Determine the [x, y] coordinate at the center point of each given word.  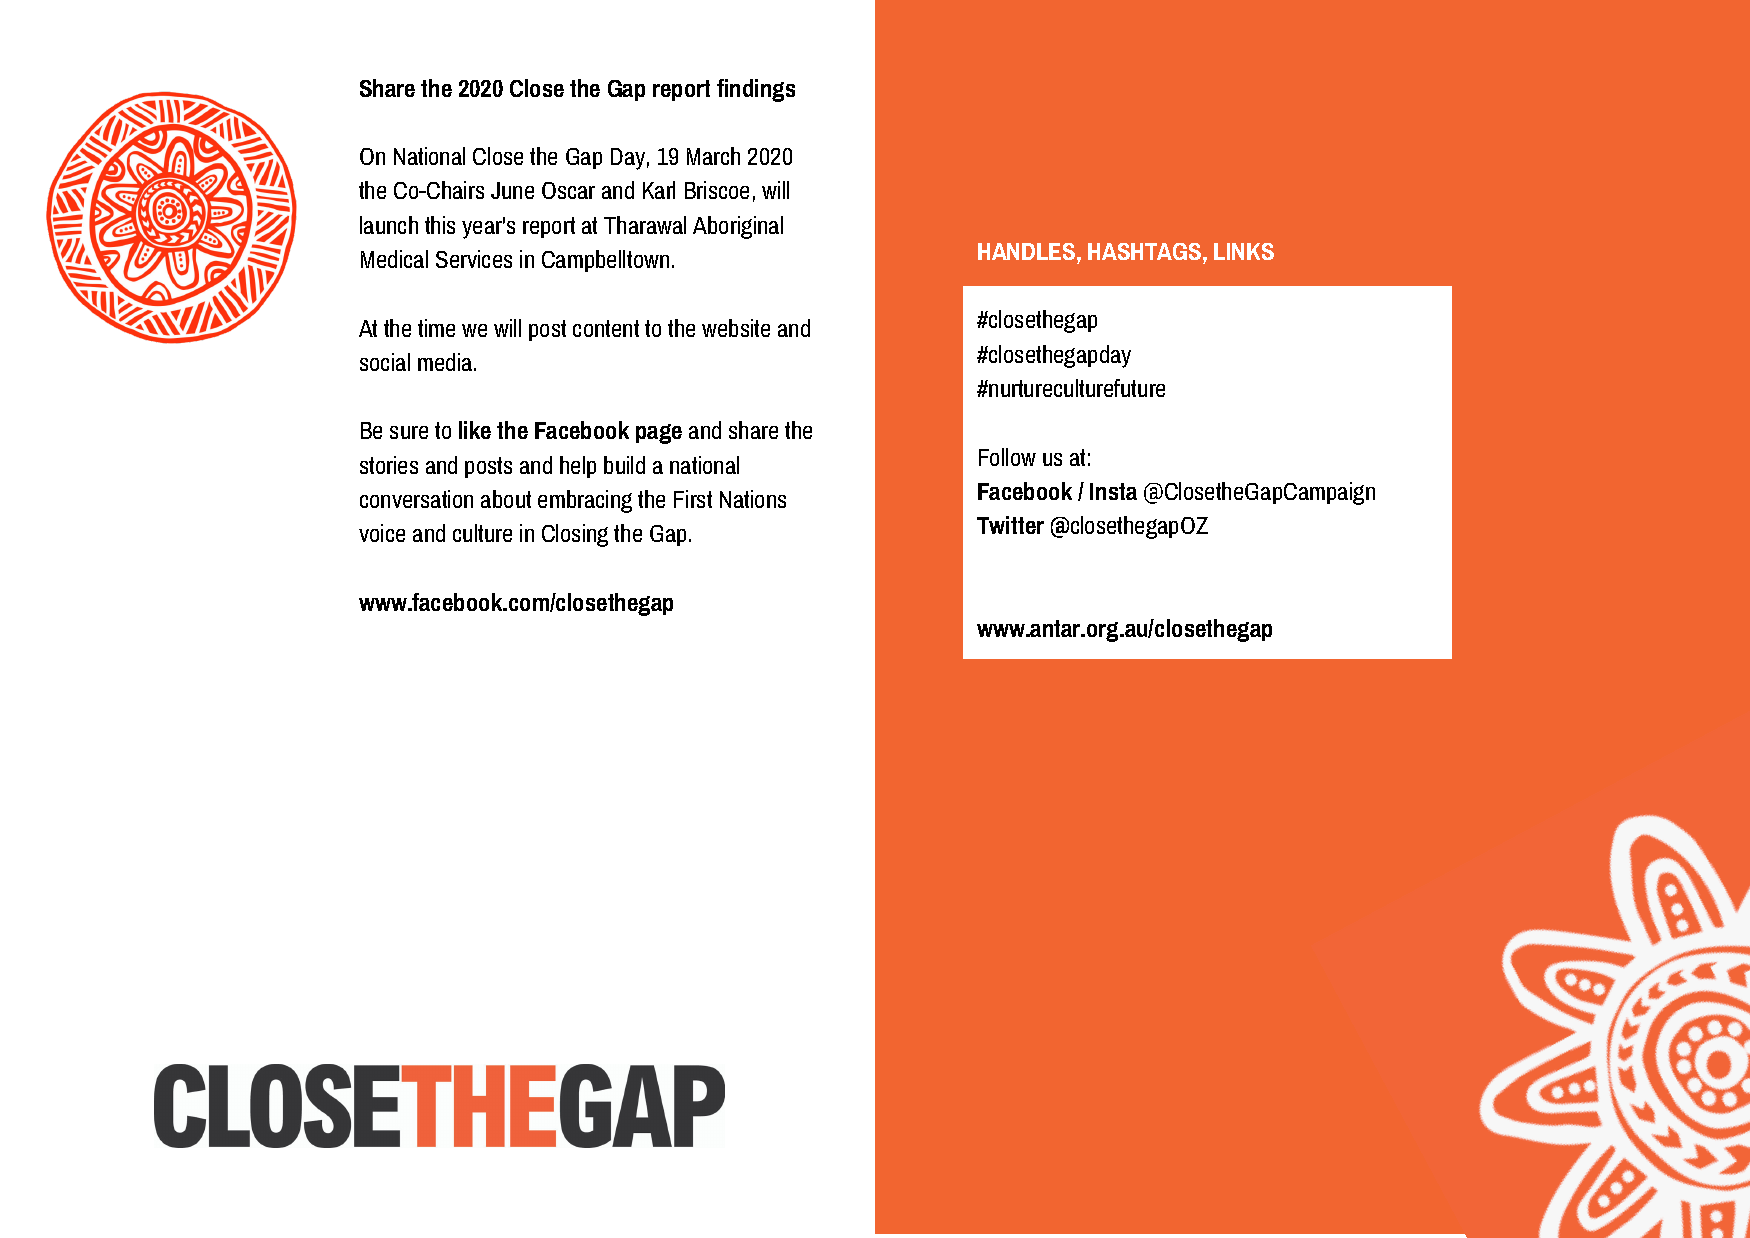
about [506, 499]
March [713, 156]
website [736, 328]
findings [756, 90]
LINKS [1244, 251]
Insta [1113, 491]
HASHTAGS [1146, 251]
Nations [753, 499]
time [436, 328]
